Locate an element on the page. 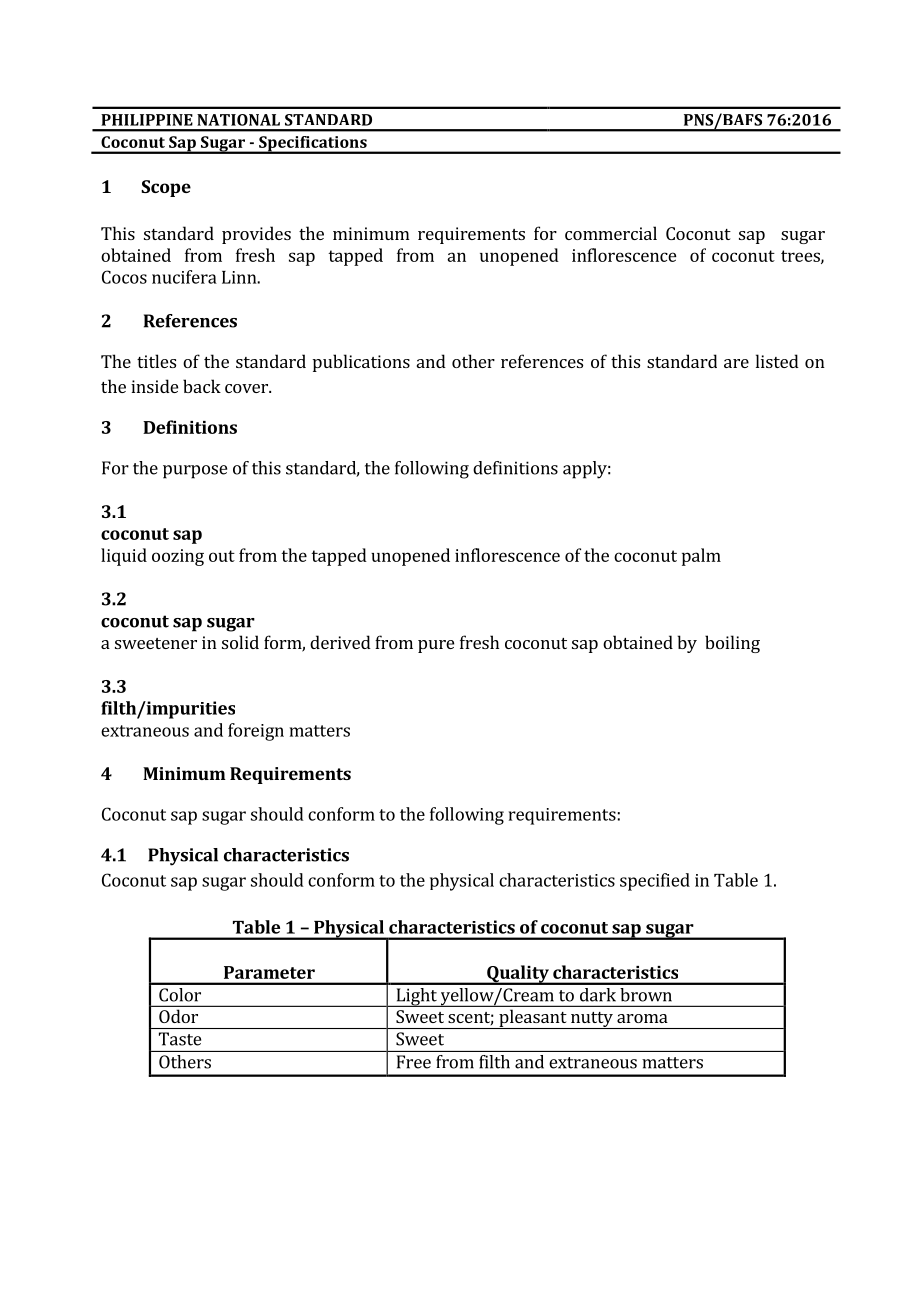 The image size is (924, 1307). pure is located at coordinates (436, 646).
